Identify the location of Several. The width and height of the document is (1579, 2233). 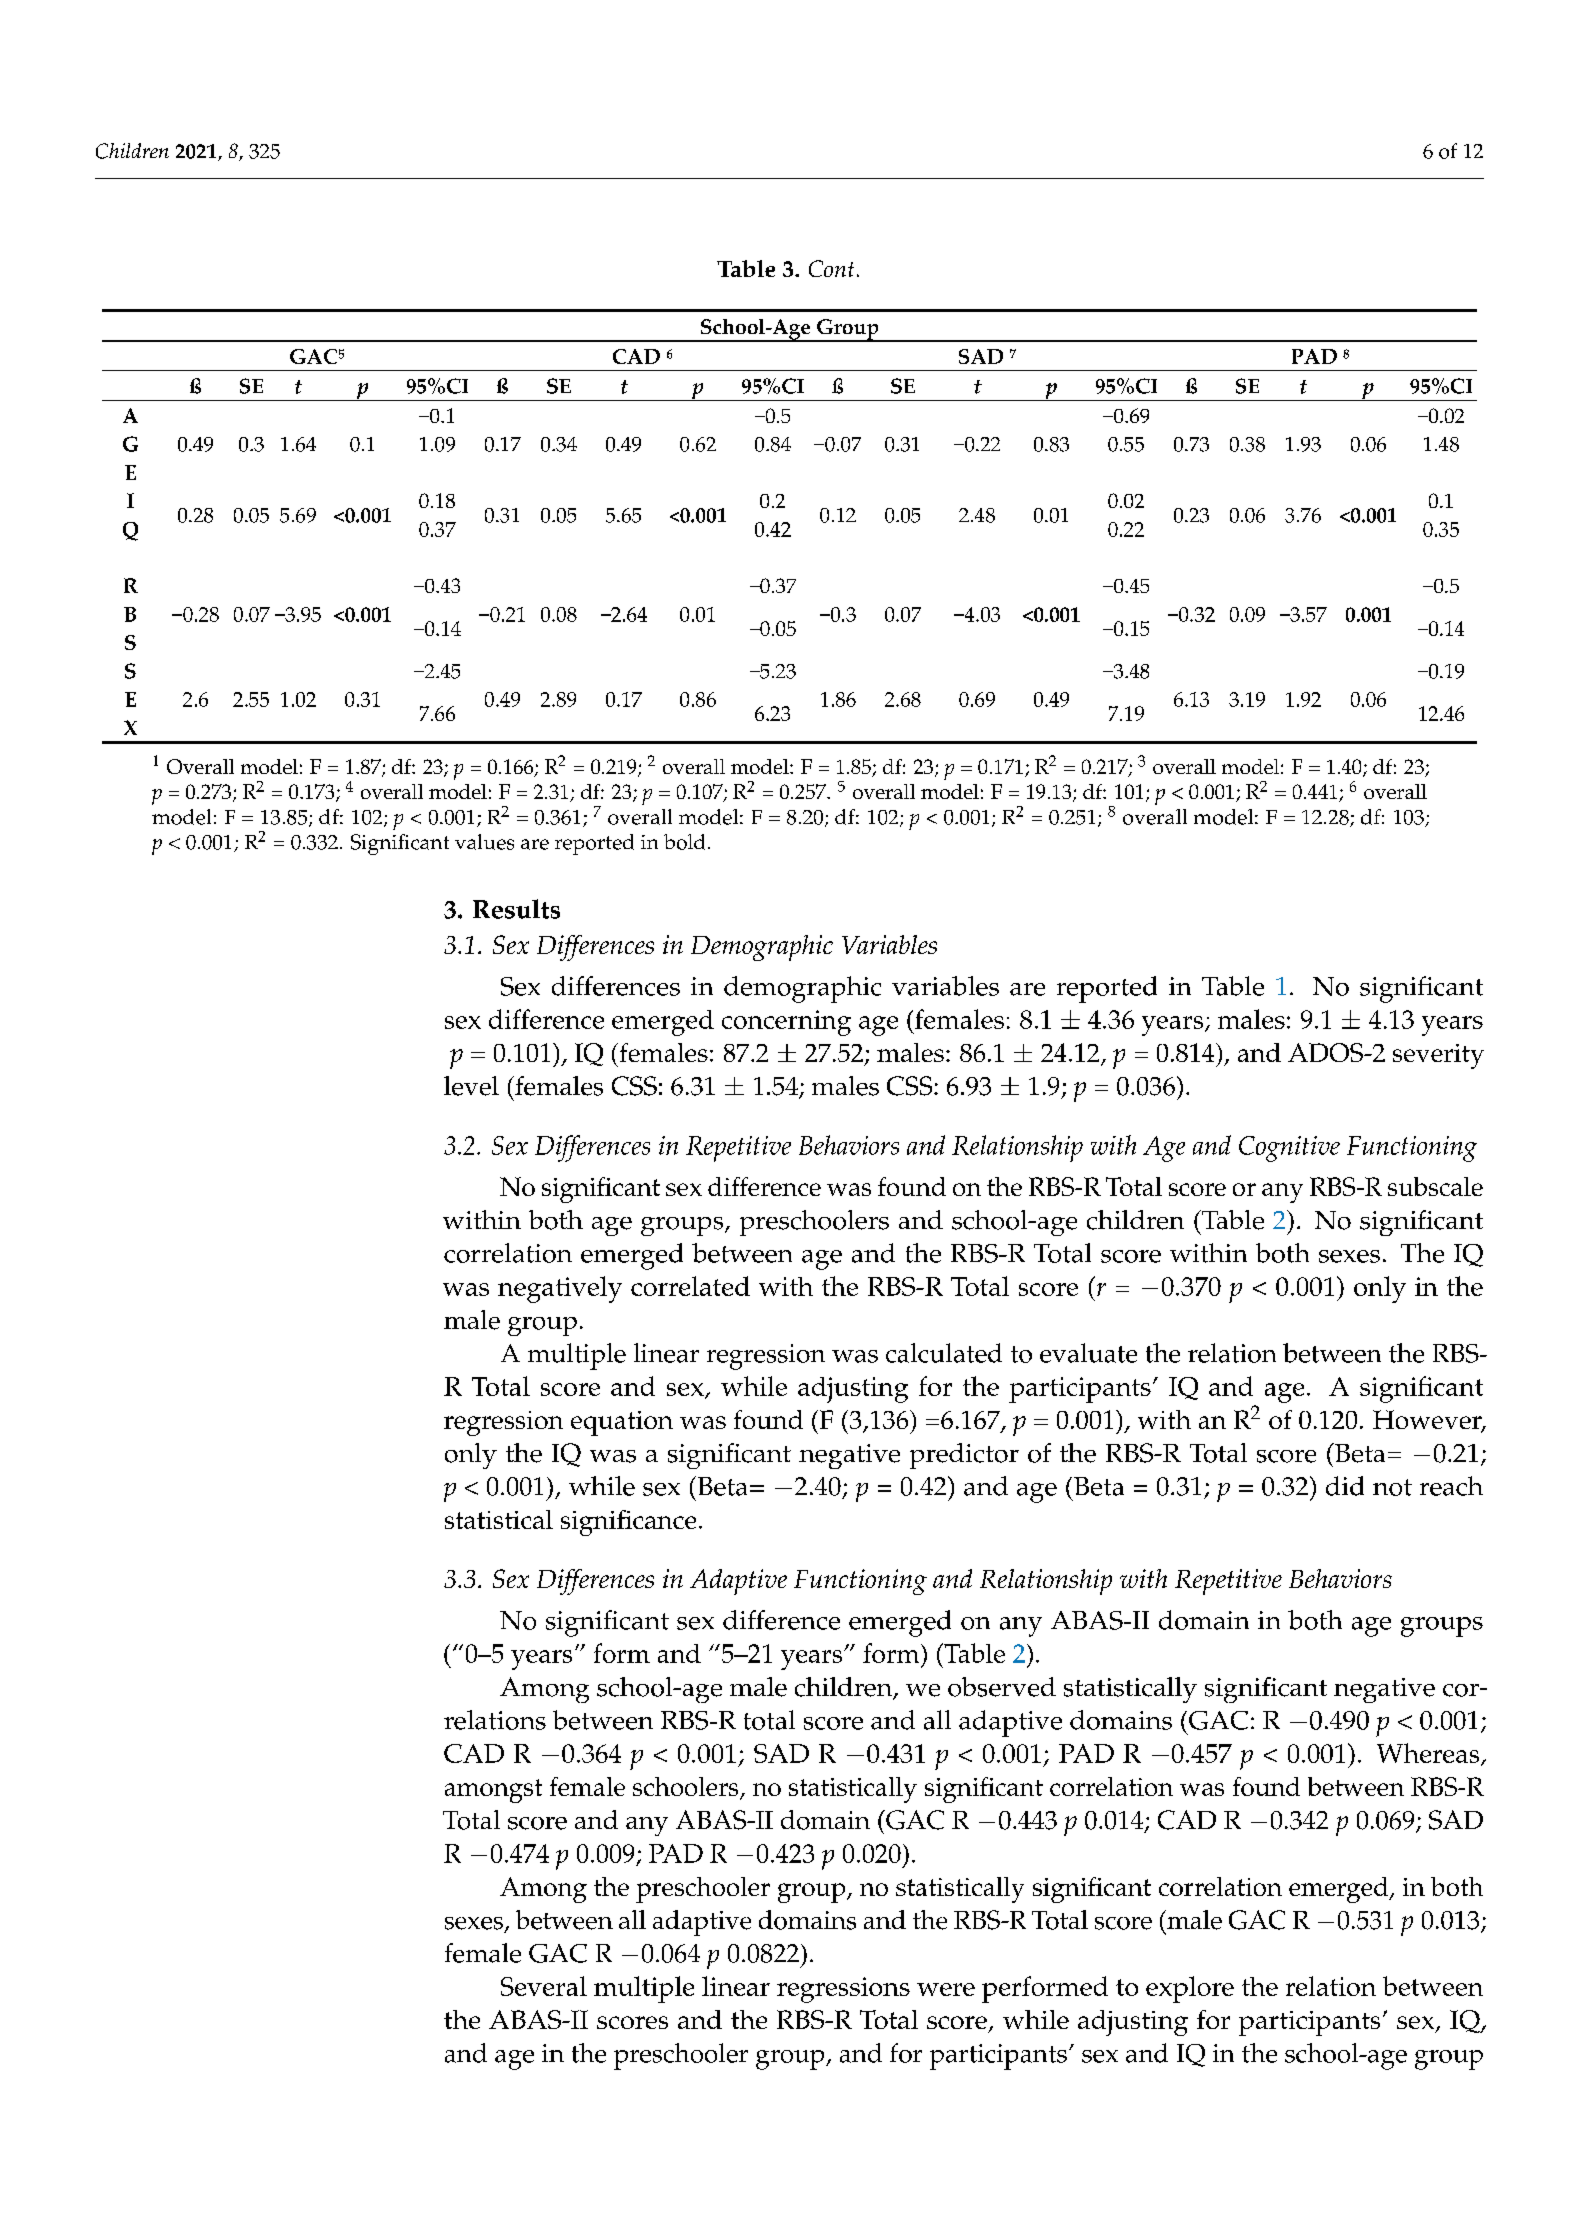
(544, 1986).
